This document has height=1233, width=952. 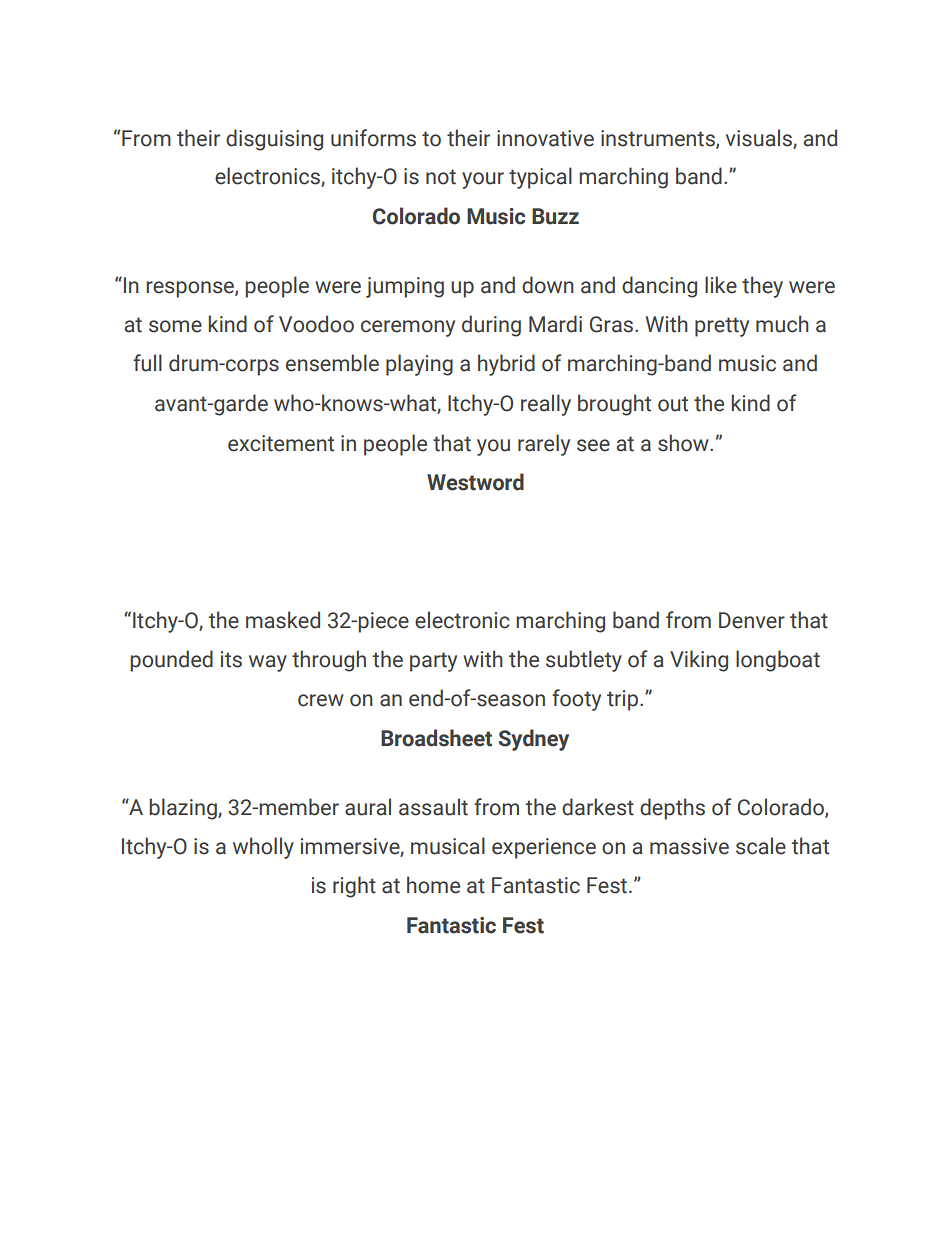 I want to click on party, so click(x=433, y=662).
